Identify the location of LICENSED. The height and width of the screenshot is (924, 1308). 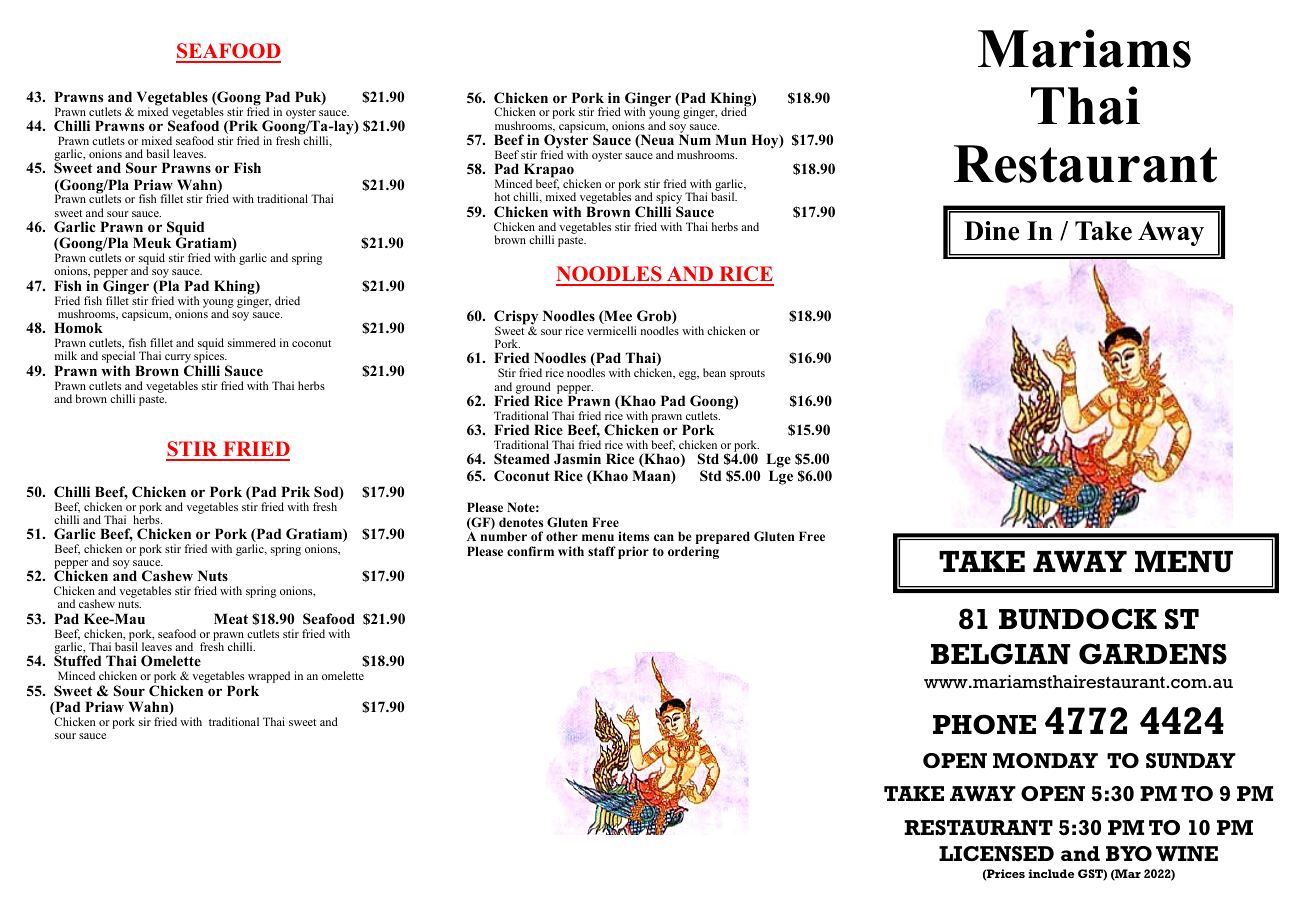
(996, 853).
